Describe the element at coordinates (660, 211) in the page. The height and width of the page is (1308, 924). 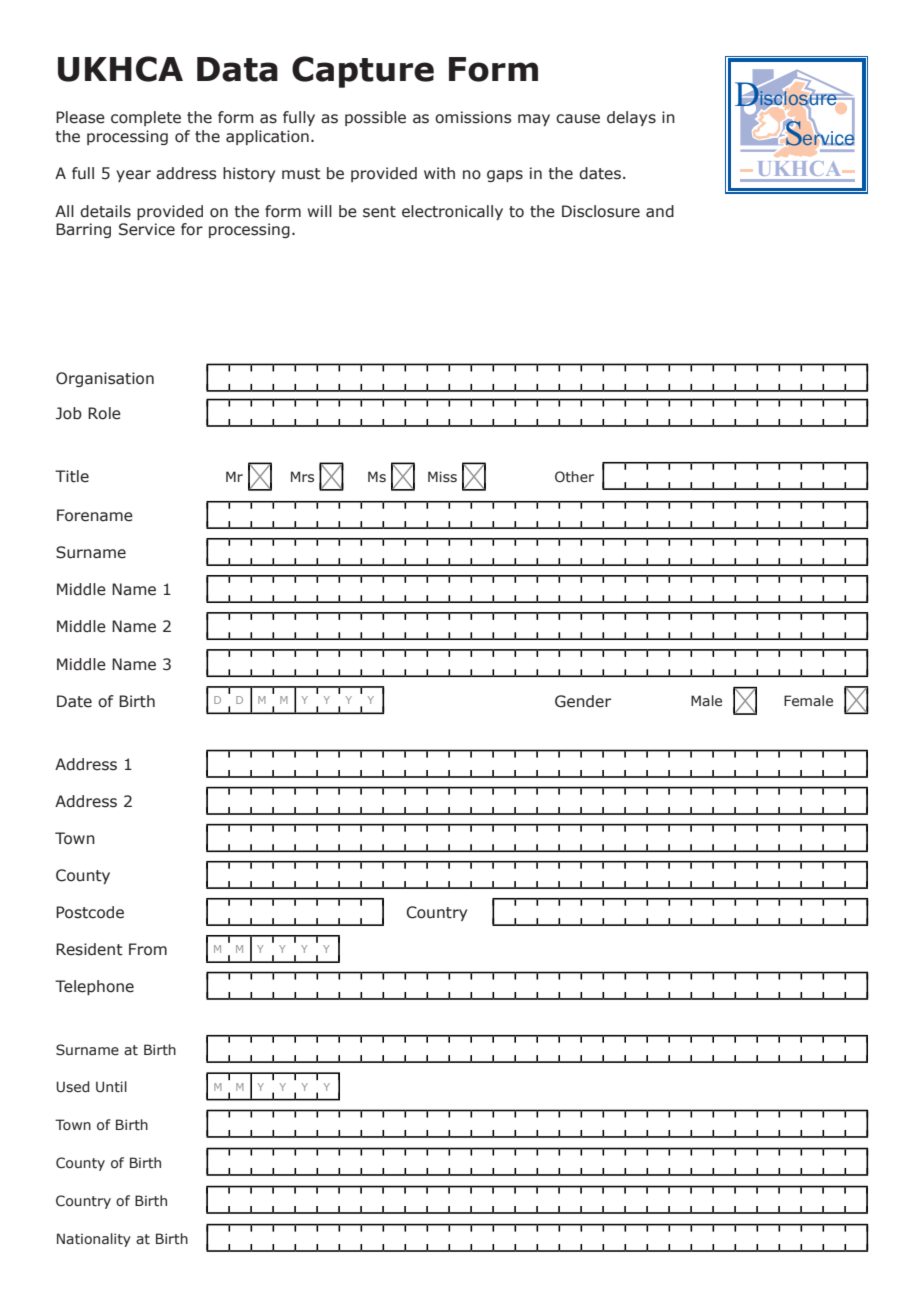
I see `and` at that location.
